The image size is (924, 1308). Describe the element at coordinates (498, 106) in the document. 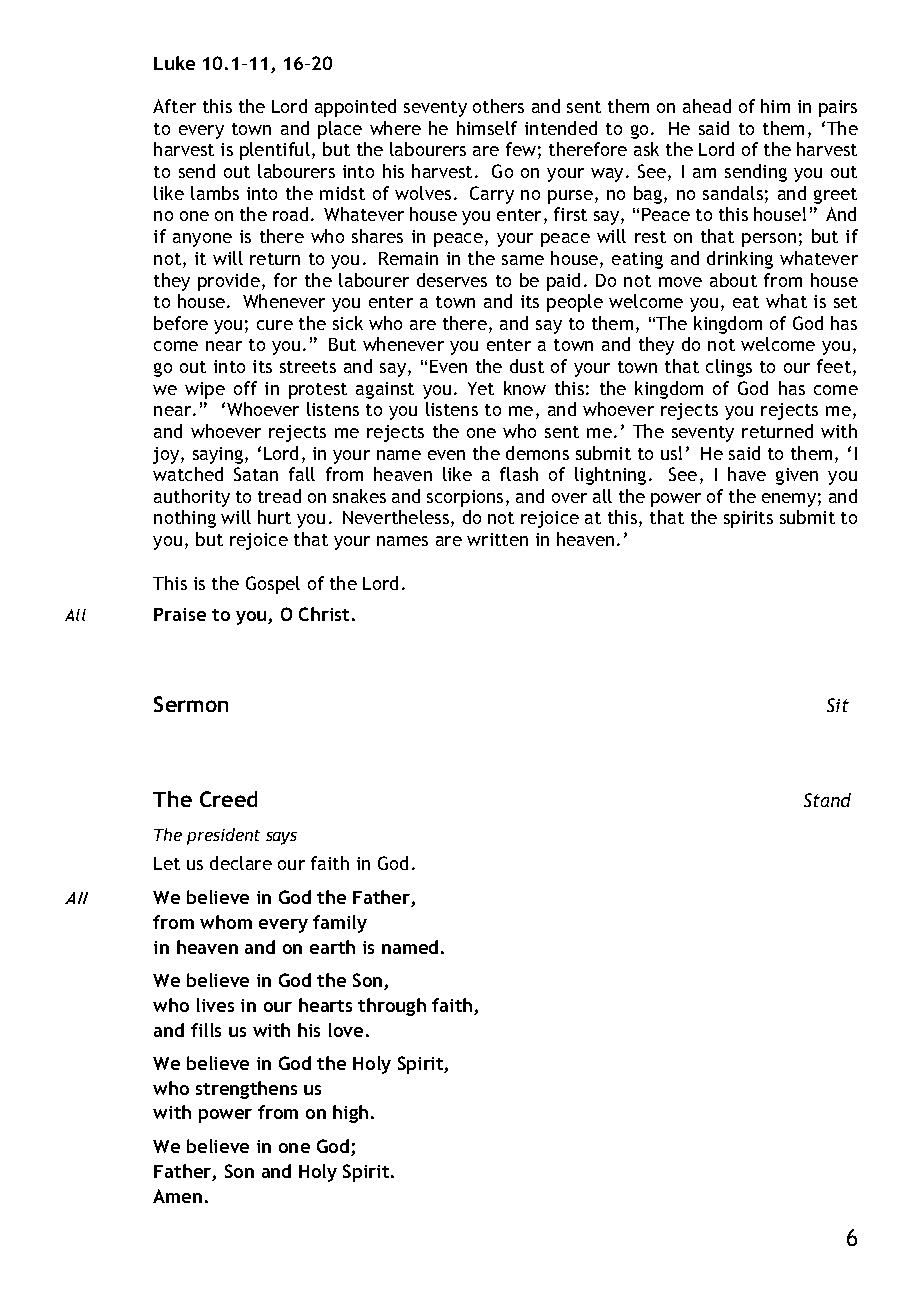

I see `others` at that location.
